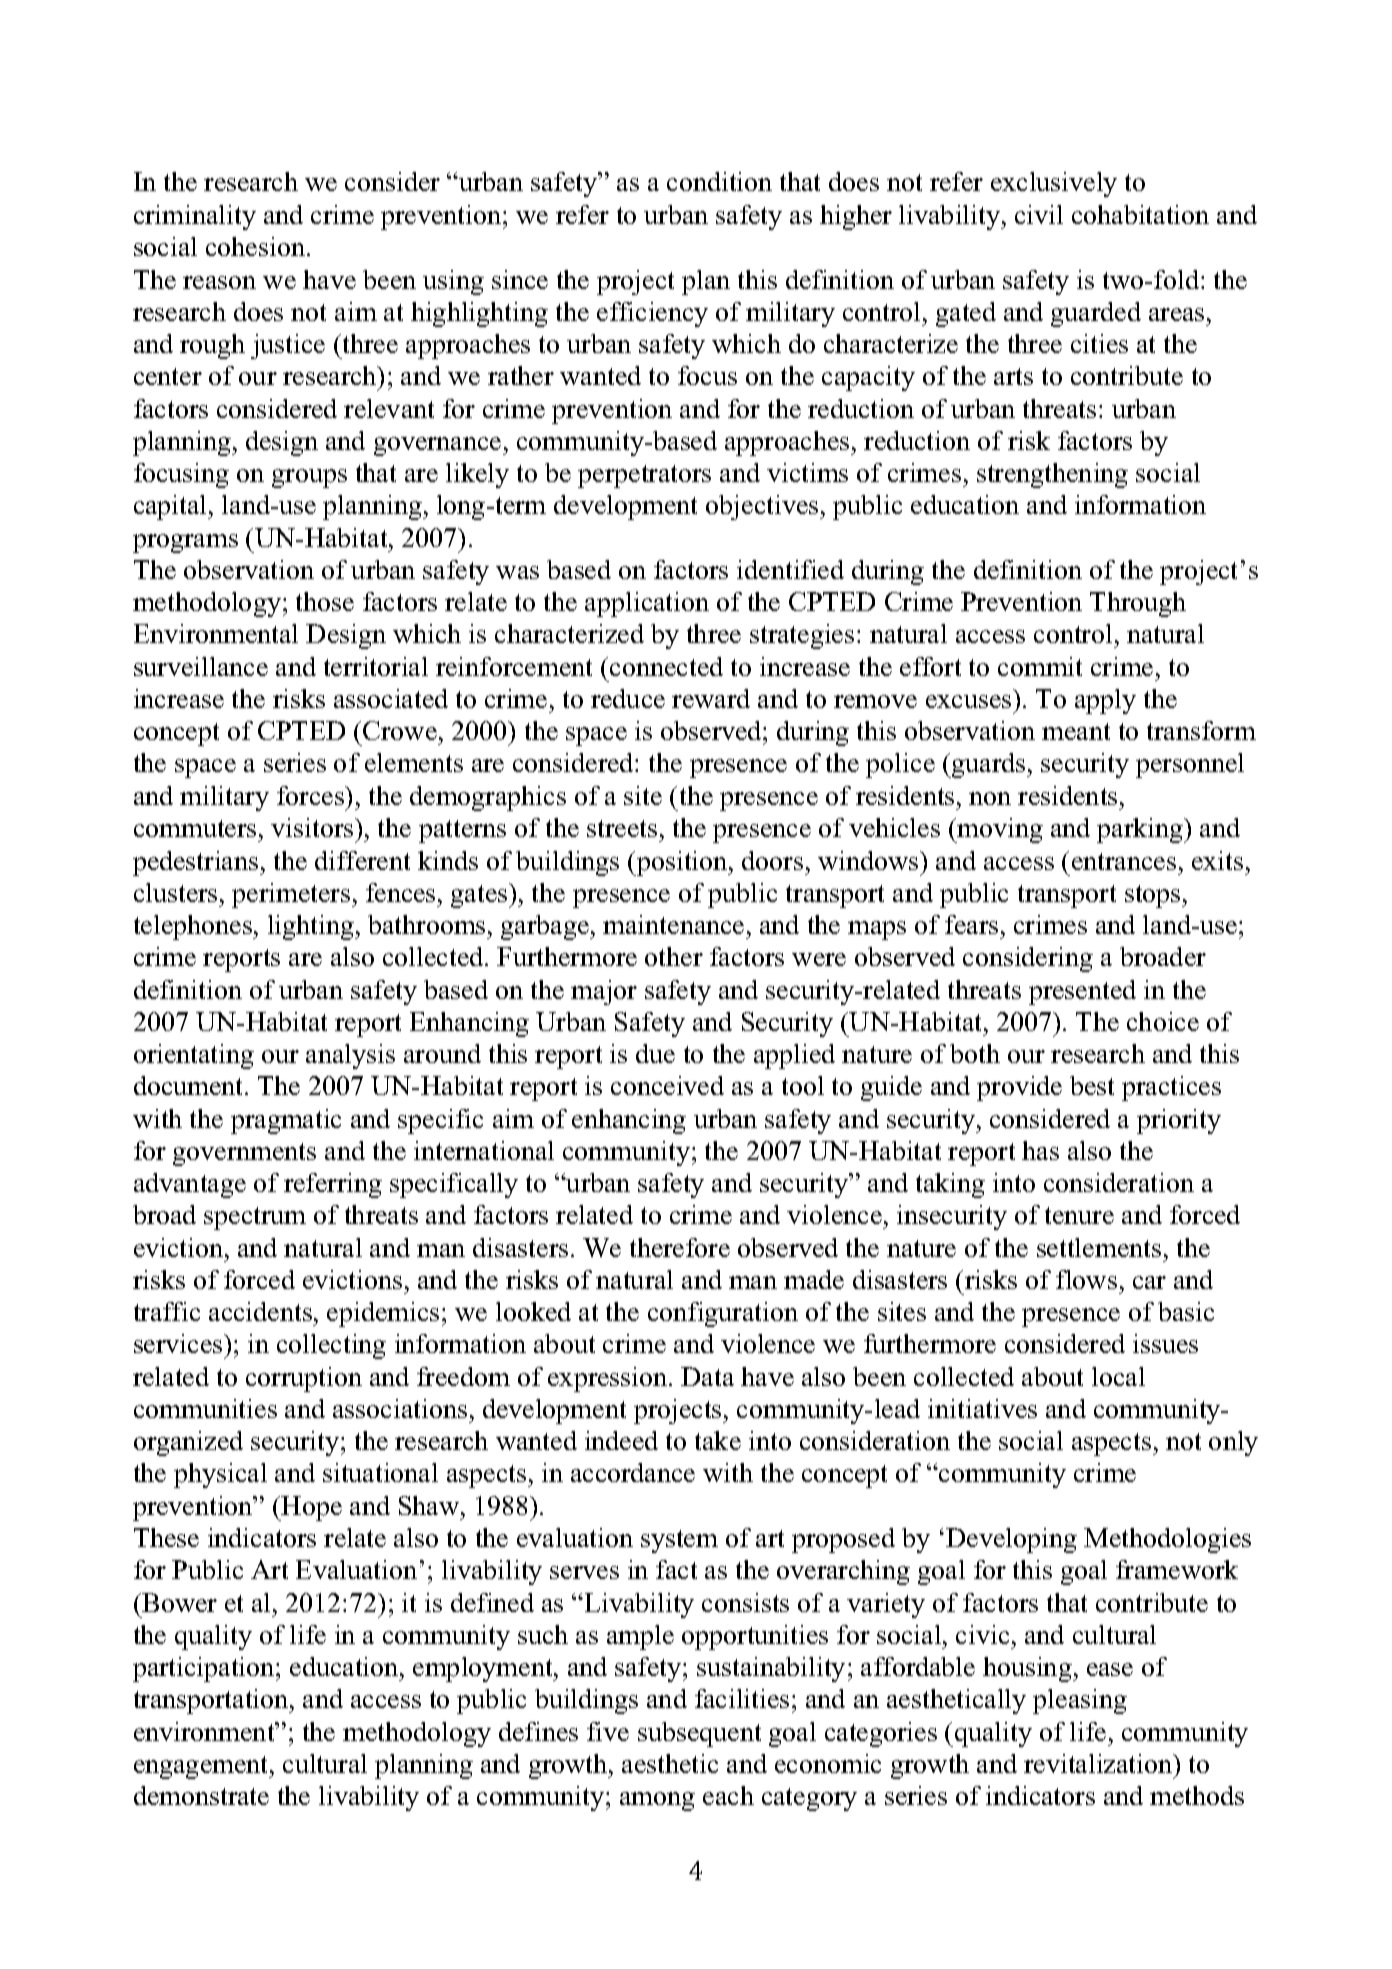 This screenshot has width=1392, height=1969. Describe the element at coordinates (647, 604) in the screenshot. I see `application` at that location.
